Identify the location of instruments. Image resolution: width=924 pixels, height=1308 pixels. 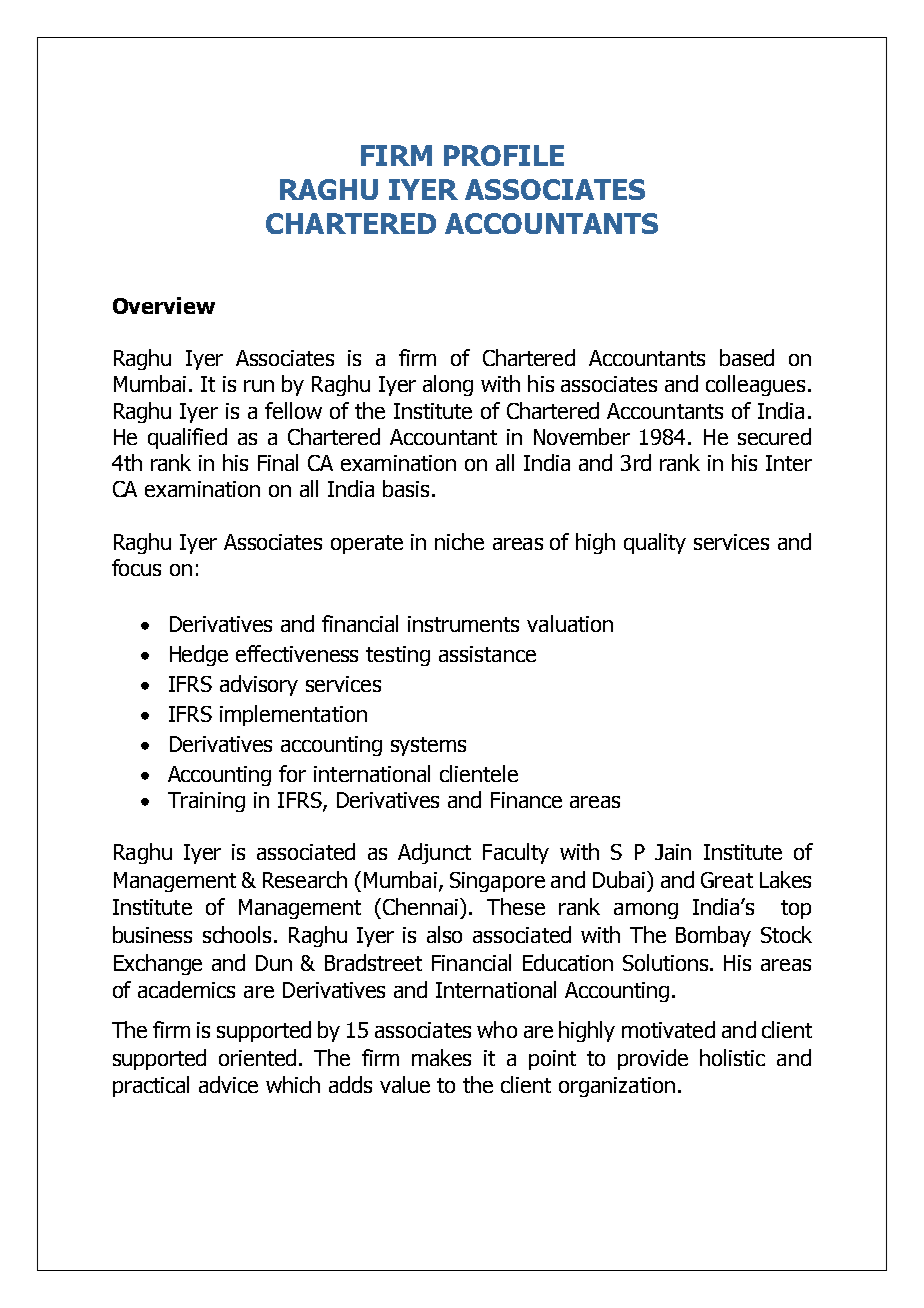
(463, 624).
